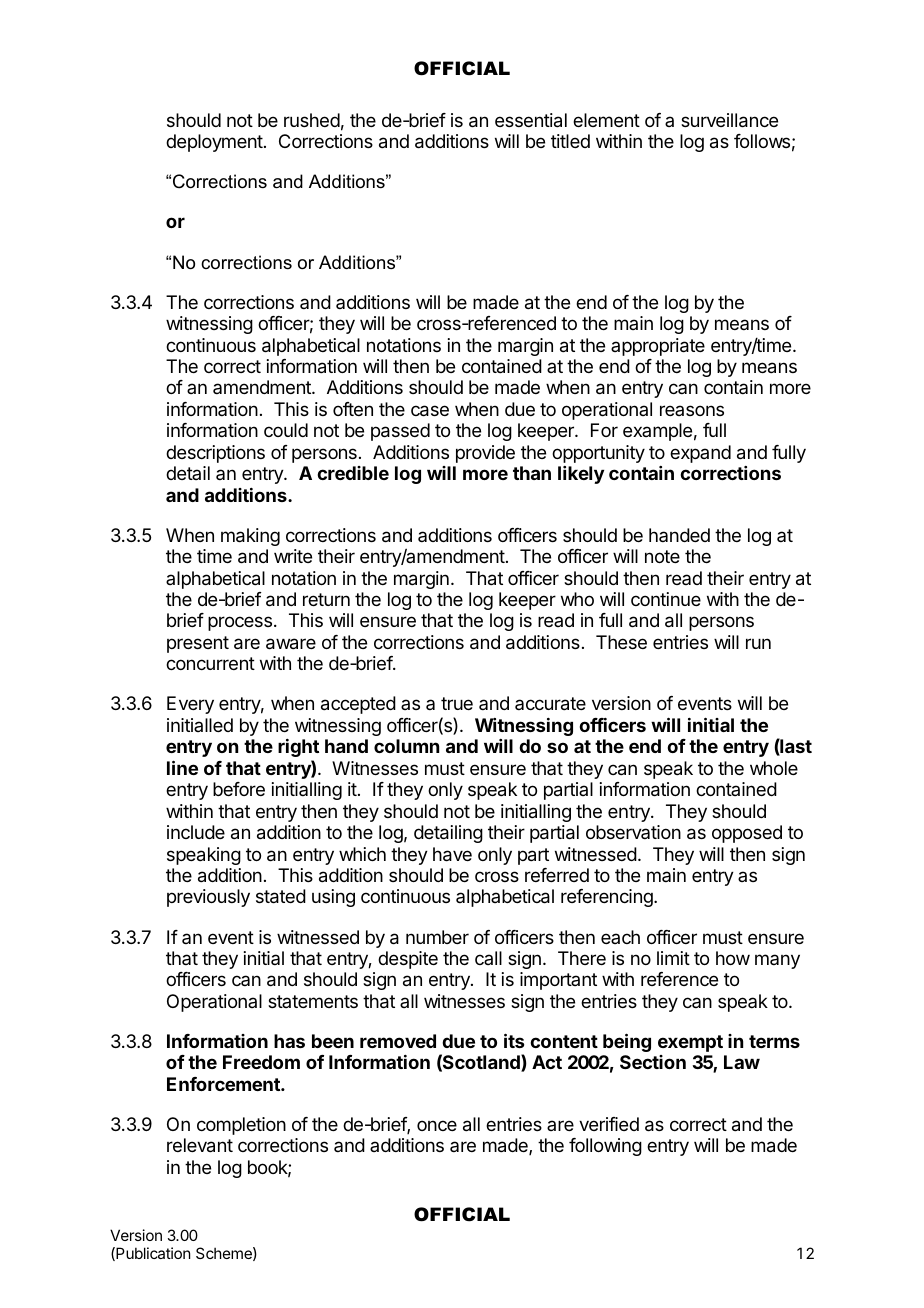 This document has width=924, height=1308. I want to click on completion, so click(241, 1126).
